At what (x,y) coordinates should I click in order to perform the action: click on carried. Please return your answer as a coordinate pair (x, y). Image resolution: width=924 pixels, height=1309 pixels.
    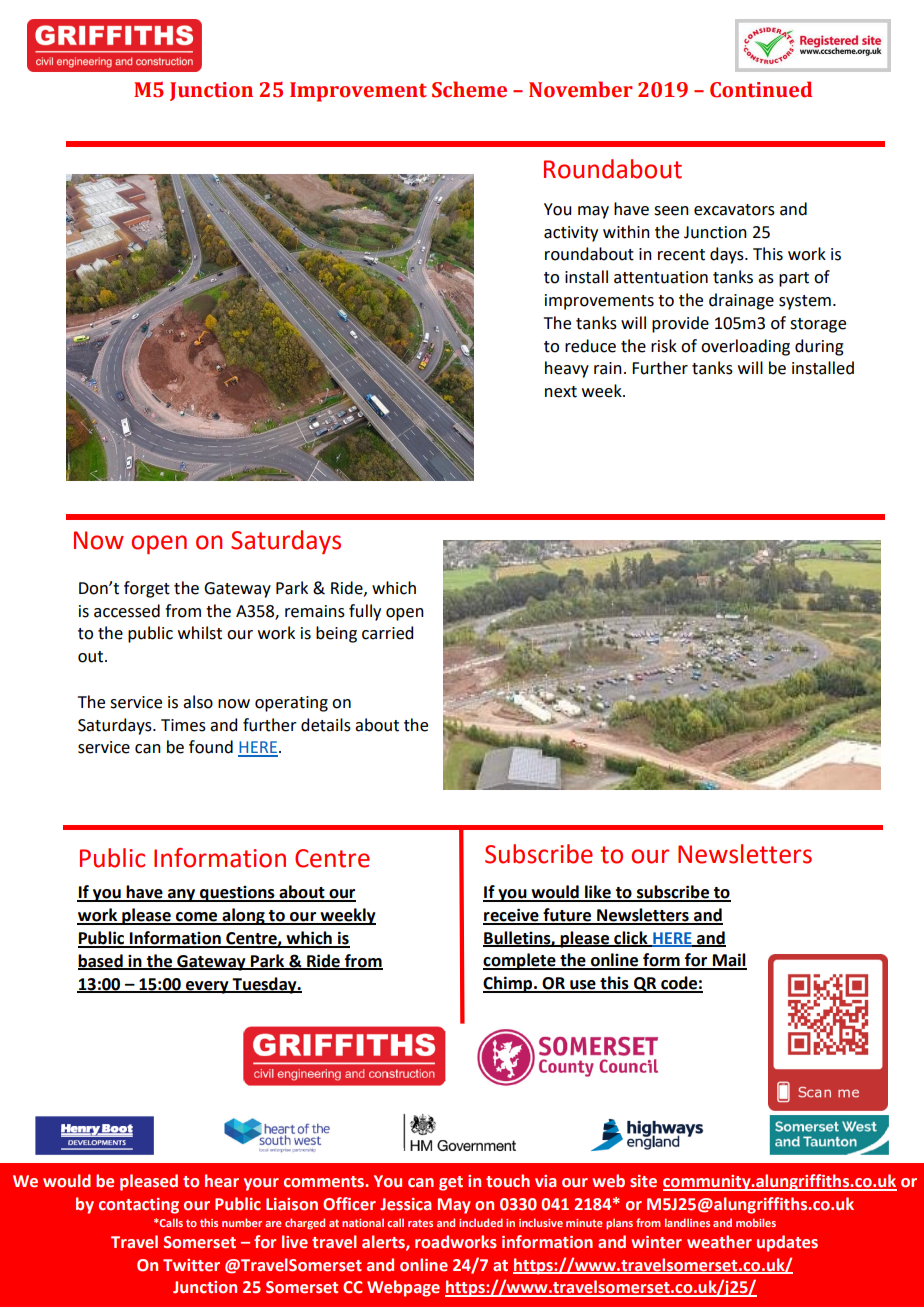
    Looking at the image, I should click on (387, 633).
